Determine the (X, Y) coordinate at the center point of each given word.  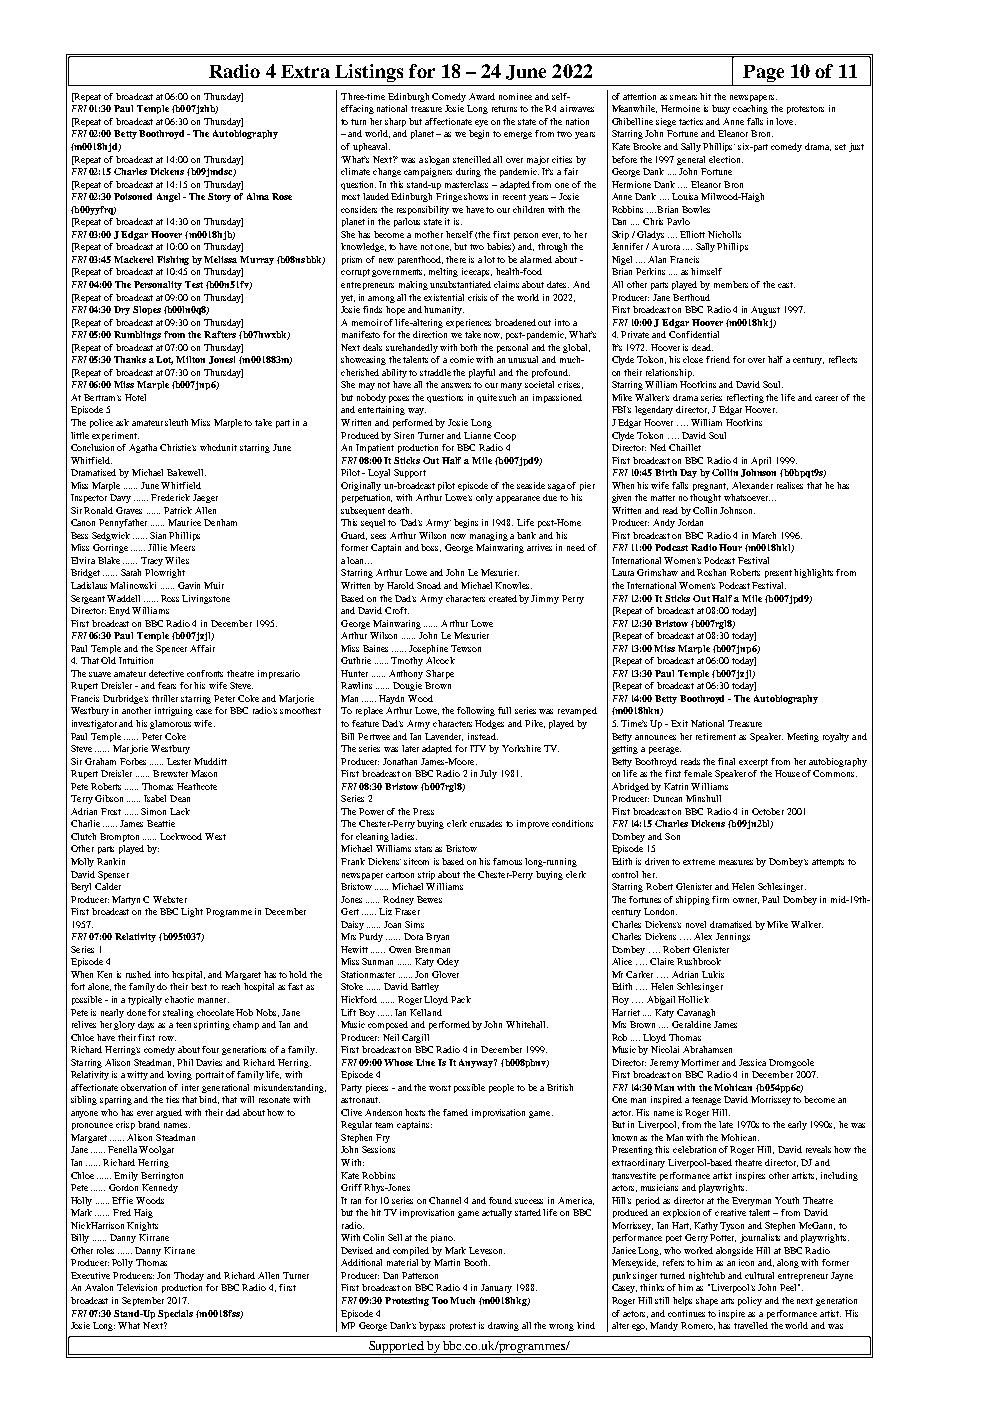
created (503, 598)
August (765, 310)
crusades (486, 823)
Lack (180, 811)
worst (440, 1088)
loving (179, 1075)
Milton (190, 359)
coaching (750, 109)
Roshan (711, 572)
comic (462, 359)
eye (481, 123)
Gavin (189, 585)
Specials (175, 1314)
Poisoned (133, 196)
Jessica (752, 1062)
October (768, 811)
